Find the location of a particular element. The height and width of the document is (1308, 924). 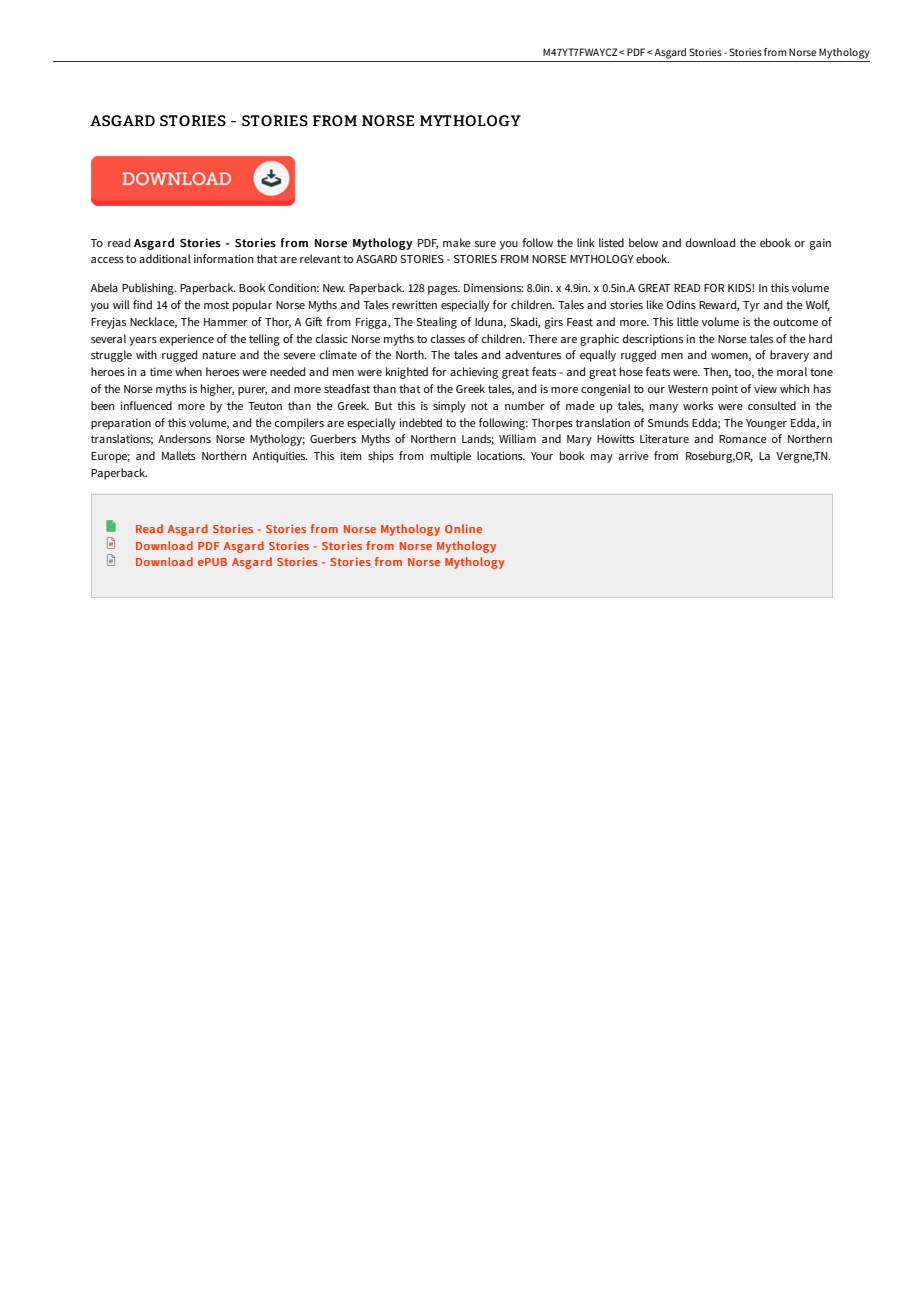

achieving is located at coordinates (474, 373).
